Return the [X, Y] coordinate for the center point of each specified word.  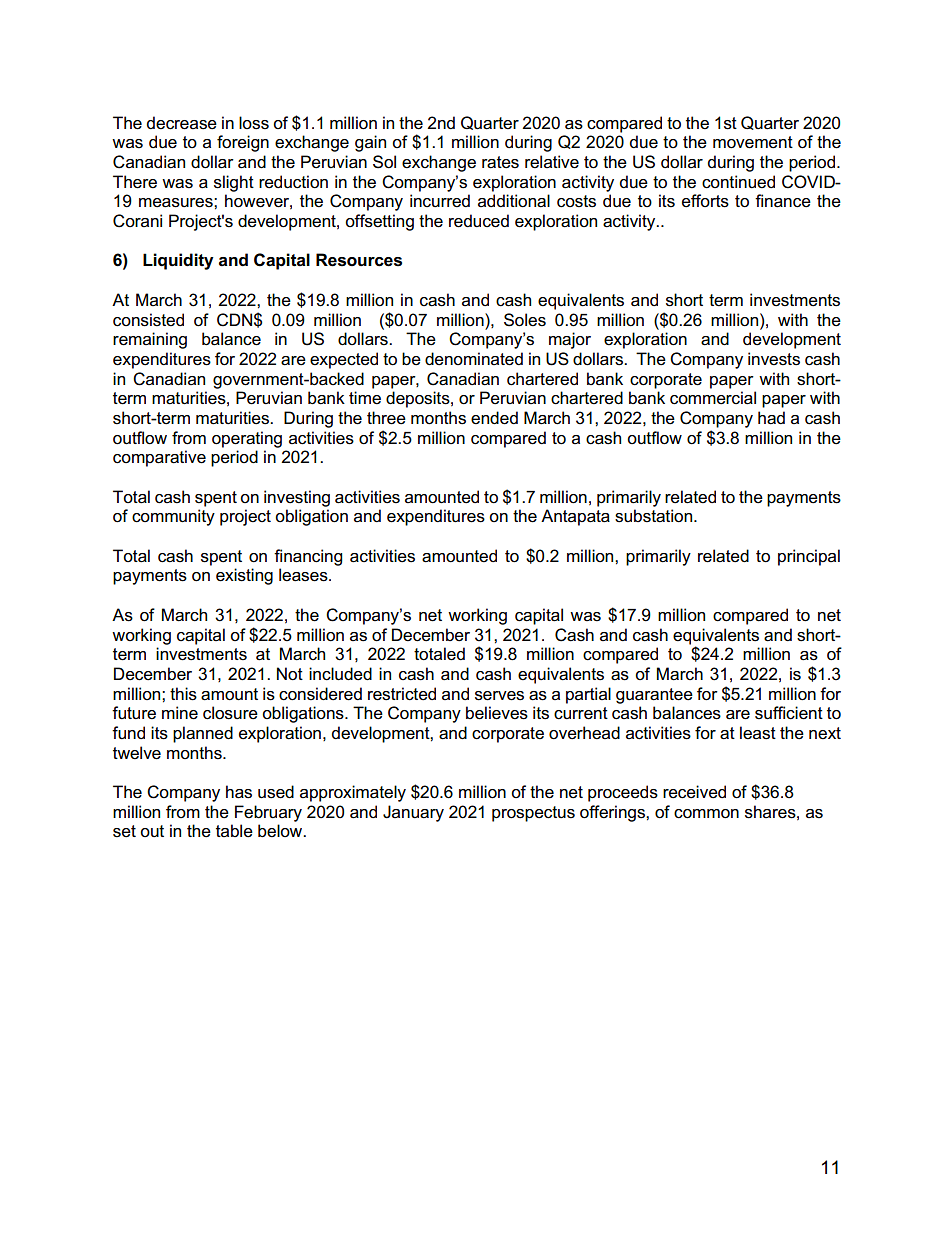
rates [500, 162]
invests [774, 359]
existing [244, 576]
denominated [474, 359]
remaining [150, 340]
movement [753, 142]
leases [304, 575]
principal [809, 557]
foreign [243, 143]
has [239, 792]
